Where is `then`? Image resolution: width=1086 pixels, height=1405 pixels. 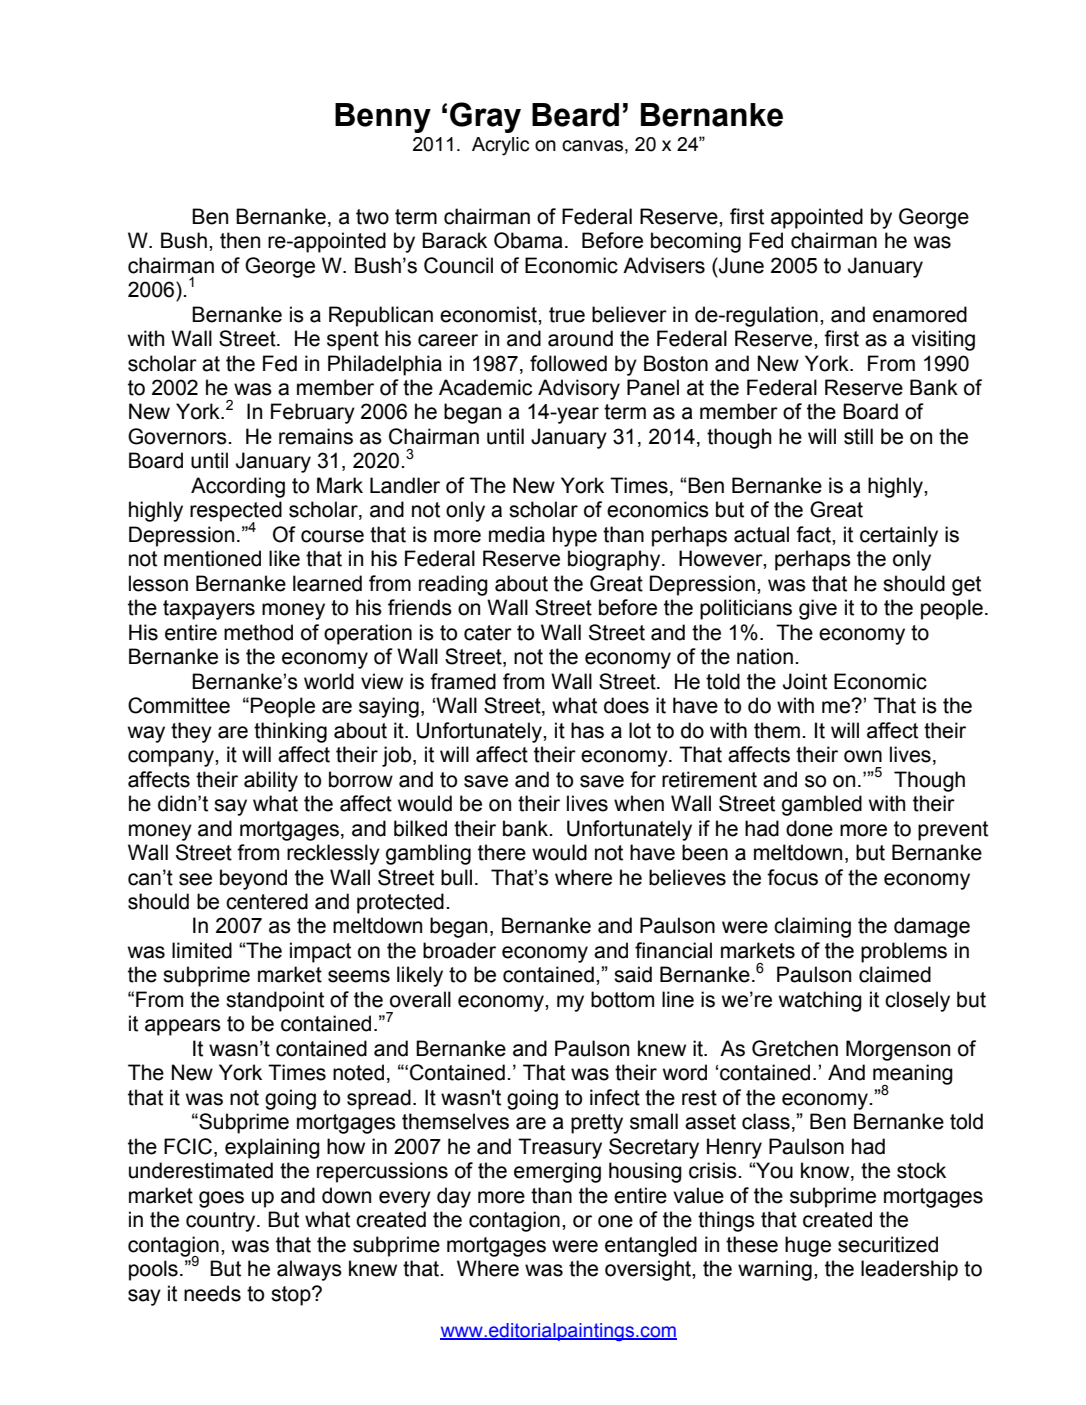
then is located at coordinates (240, 240).
